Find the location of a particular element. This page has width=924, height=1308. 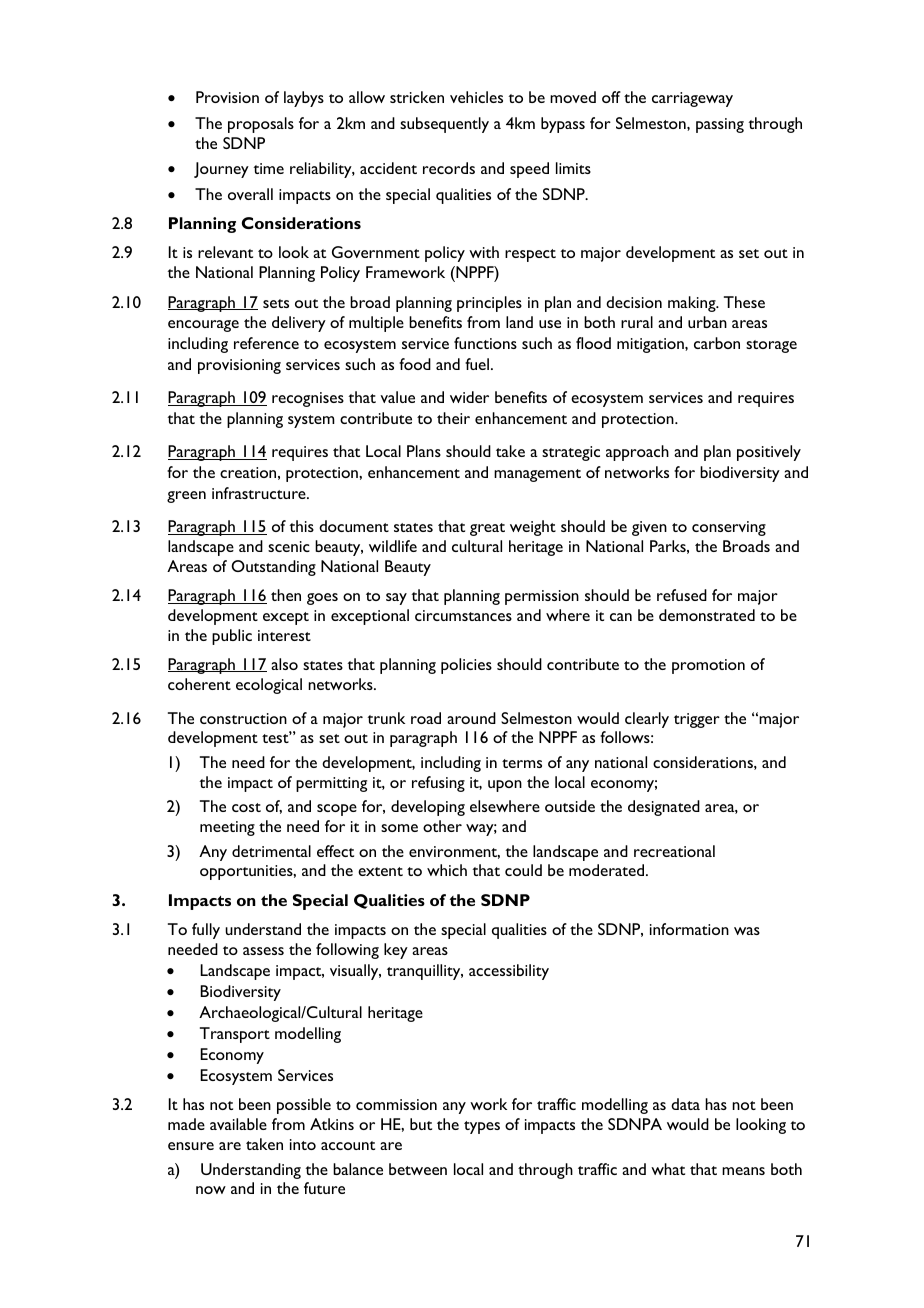

available is located at coordinates (238, 1124).
